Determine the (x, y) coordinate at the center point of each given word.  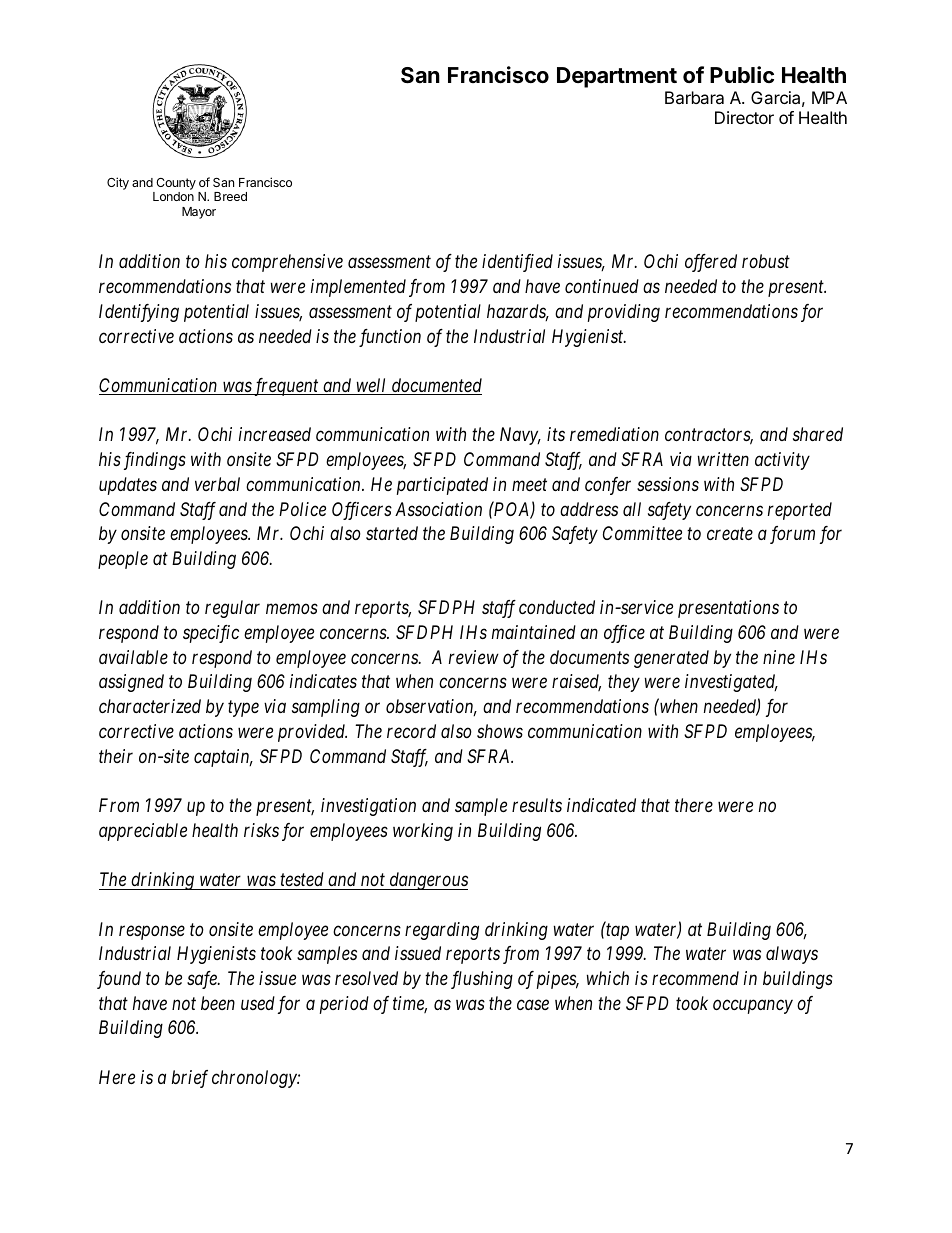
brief (190, 1079)
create (730, 534)
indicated (601, 805)
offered (711, 263)
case (533, 1004)
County (175, 185)
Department (617, 77)
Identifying (139, 313)
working (423, 832)
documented (435, 386)
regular (232, 609)
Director (744, 117)
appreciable (143, 832)
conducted (557, 607)
